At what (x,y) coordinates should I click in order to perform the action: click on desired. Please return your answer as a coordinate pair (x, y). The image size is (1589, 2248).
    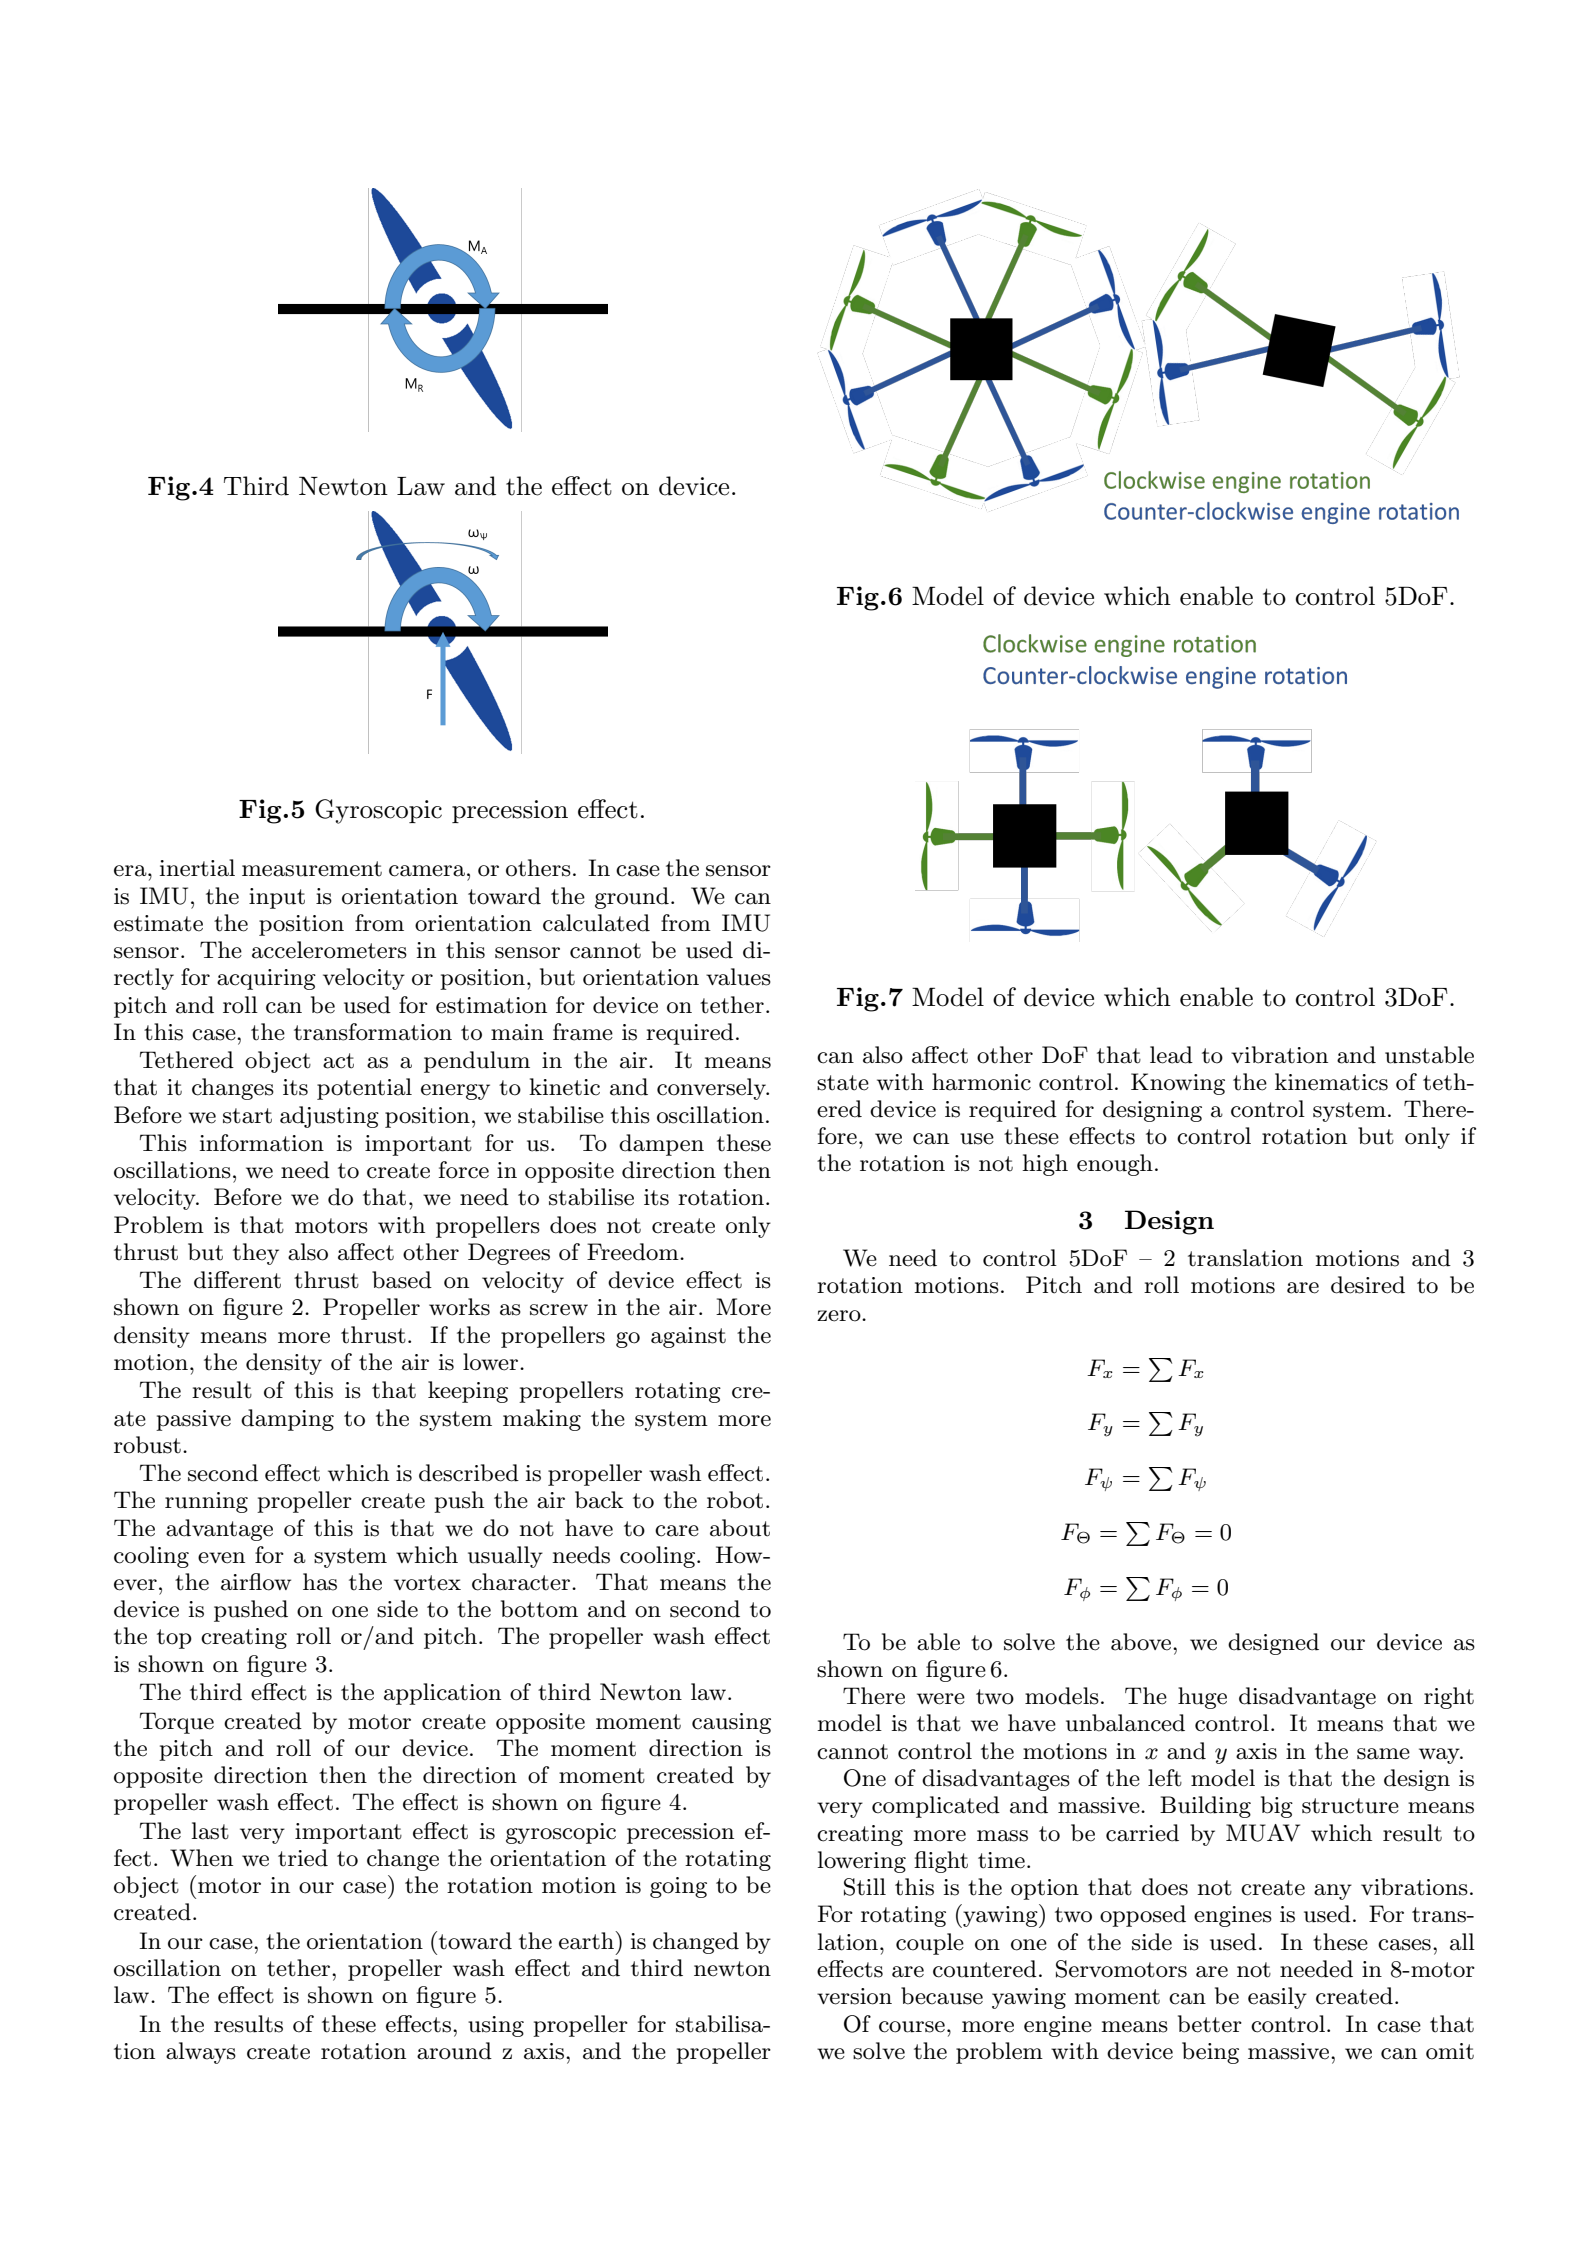
    Looking at the image, I should click on (1368, 1285).
